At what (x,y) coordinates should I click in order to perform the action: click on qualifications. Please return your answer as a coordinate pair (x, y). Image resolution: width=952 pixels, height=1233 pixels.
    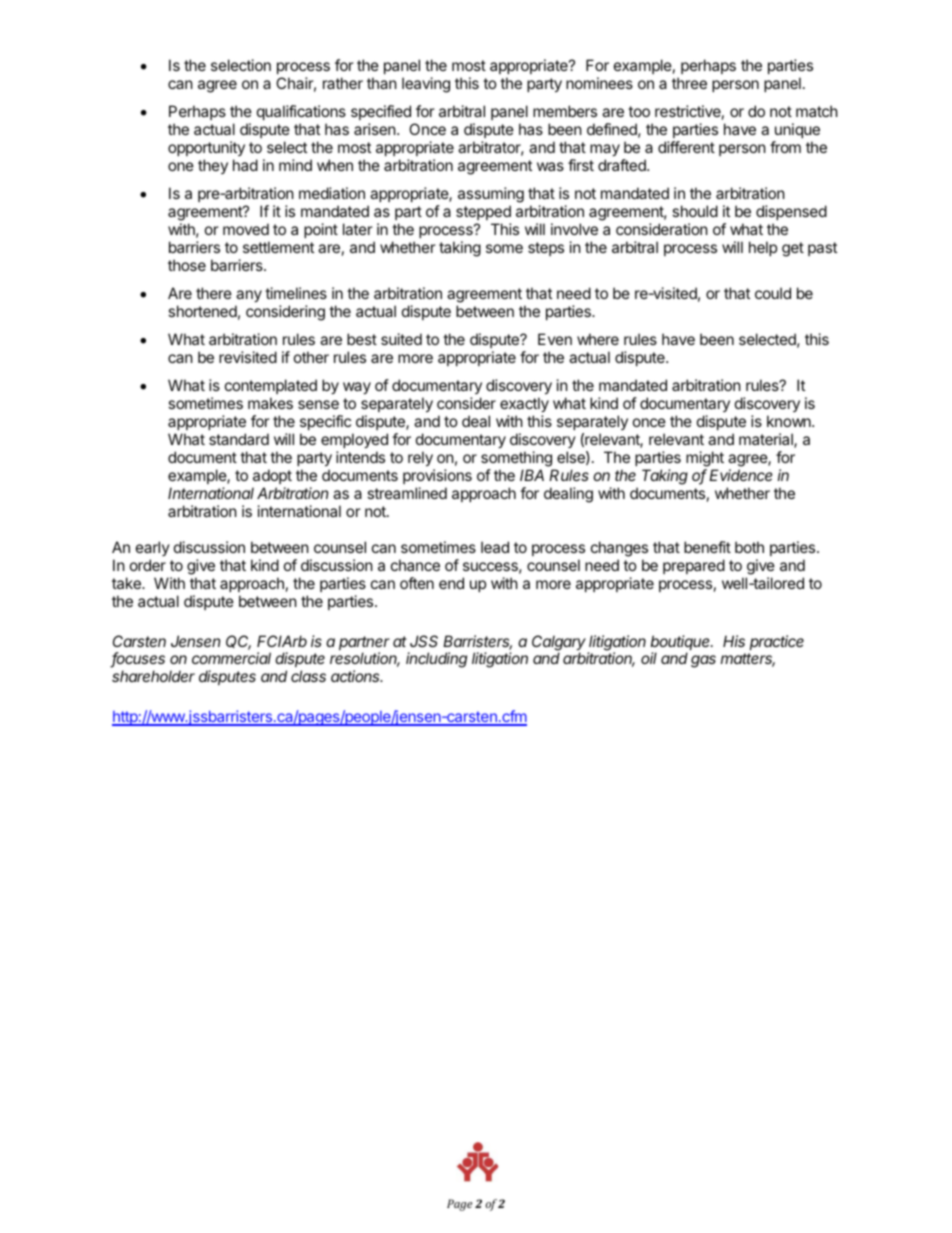
    Looking at the image, I should click on (301, 112).
